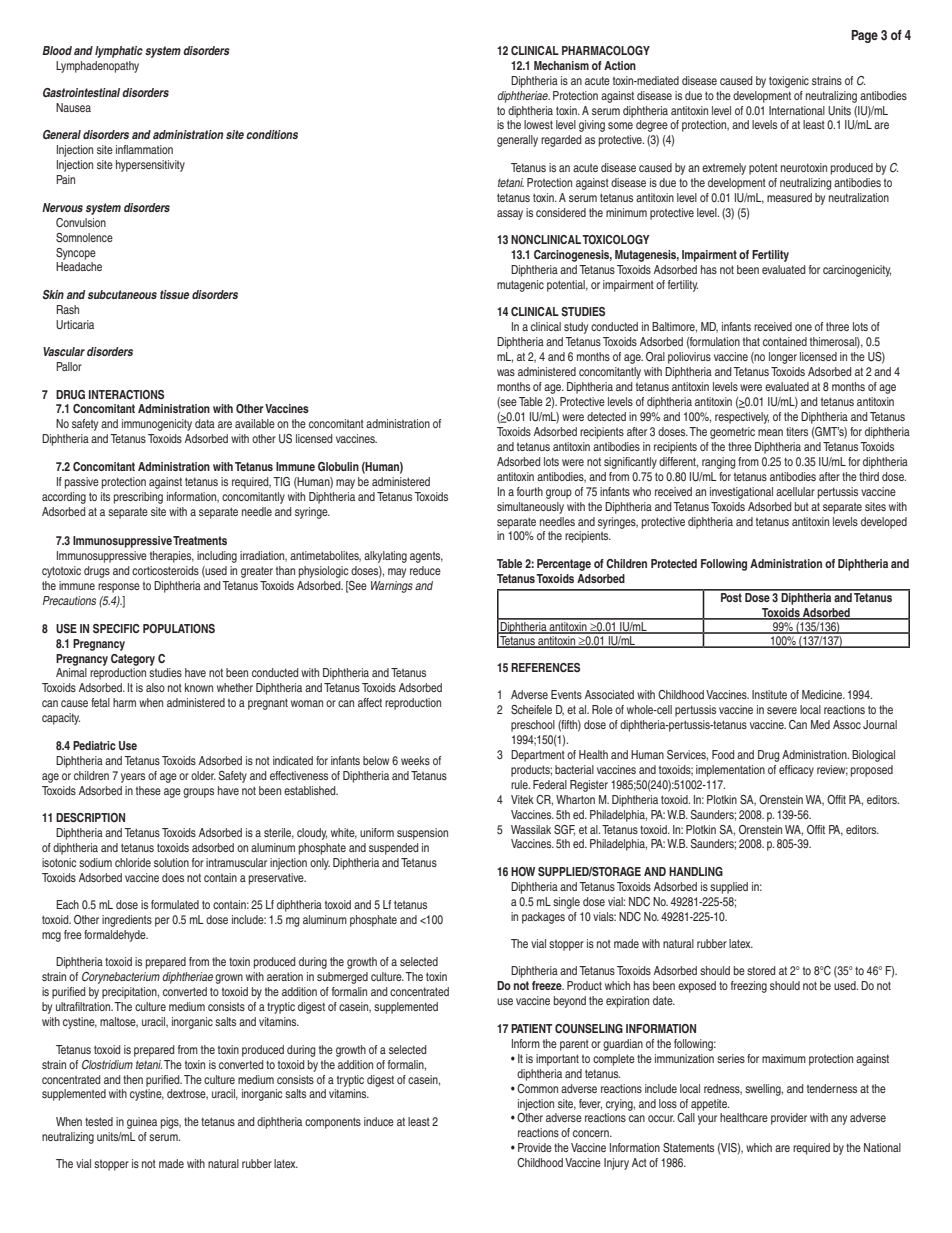 The image size is (952, 1233). What do you see at coordinates (142, 1123) in the image?
I see `guinea` at bounding box center [142, 1123].
